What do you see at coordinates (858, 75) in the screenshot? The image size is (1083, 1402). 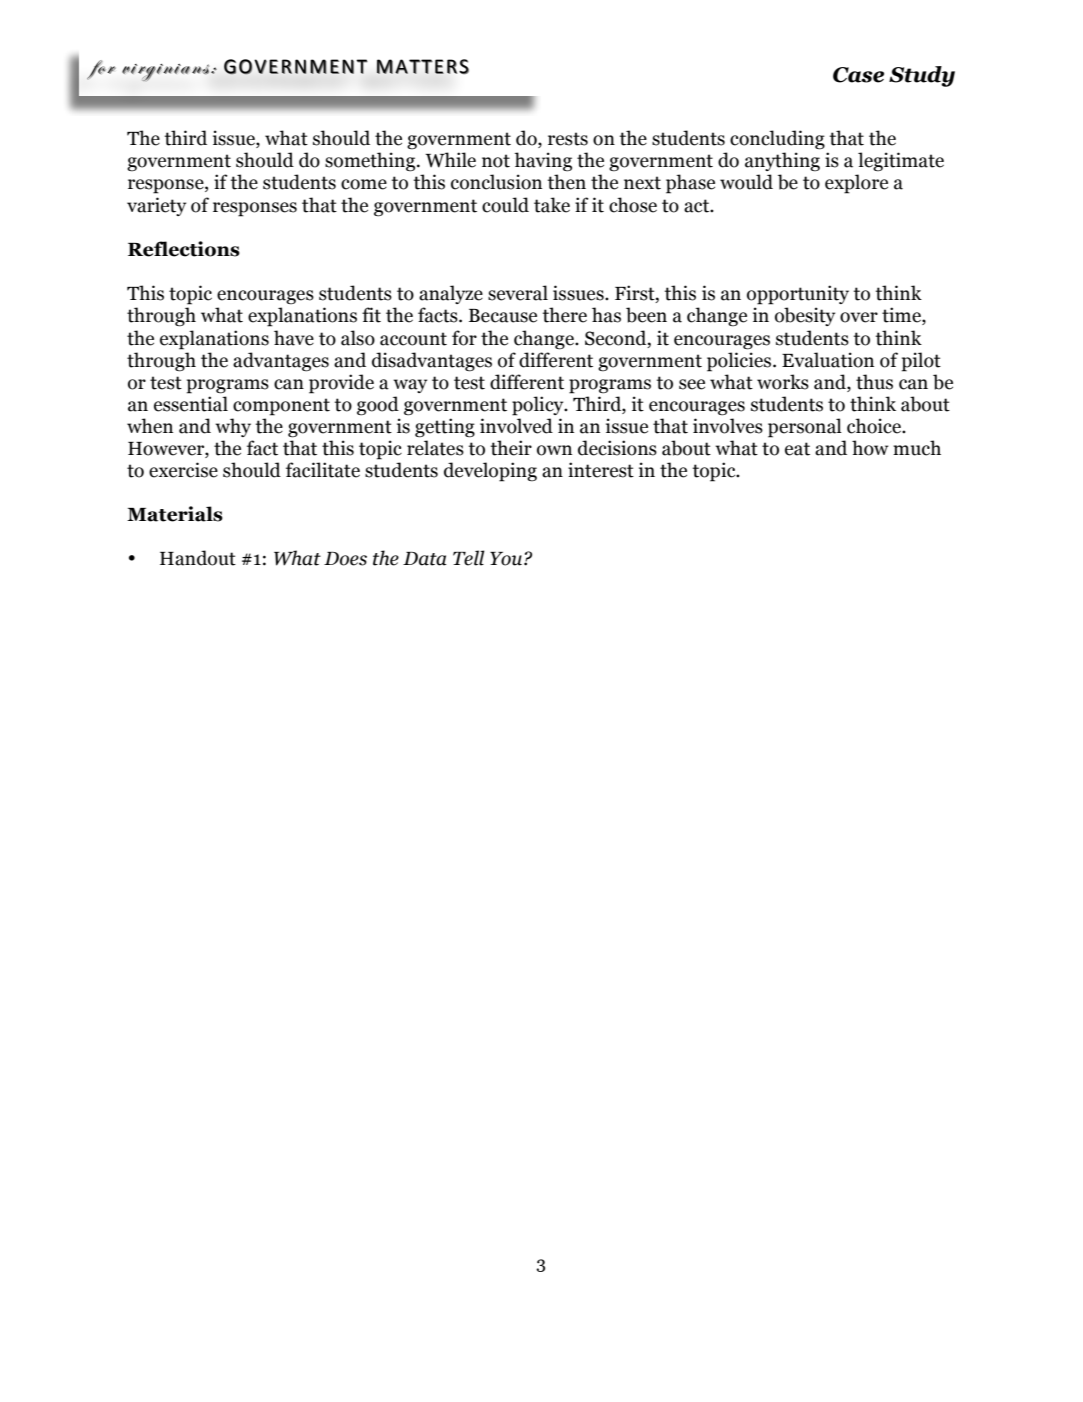 I see `Case` at bounding box center [858, 75].
